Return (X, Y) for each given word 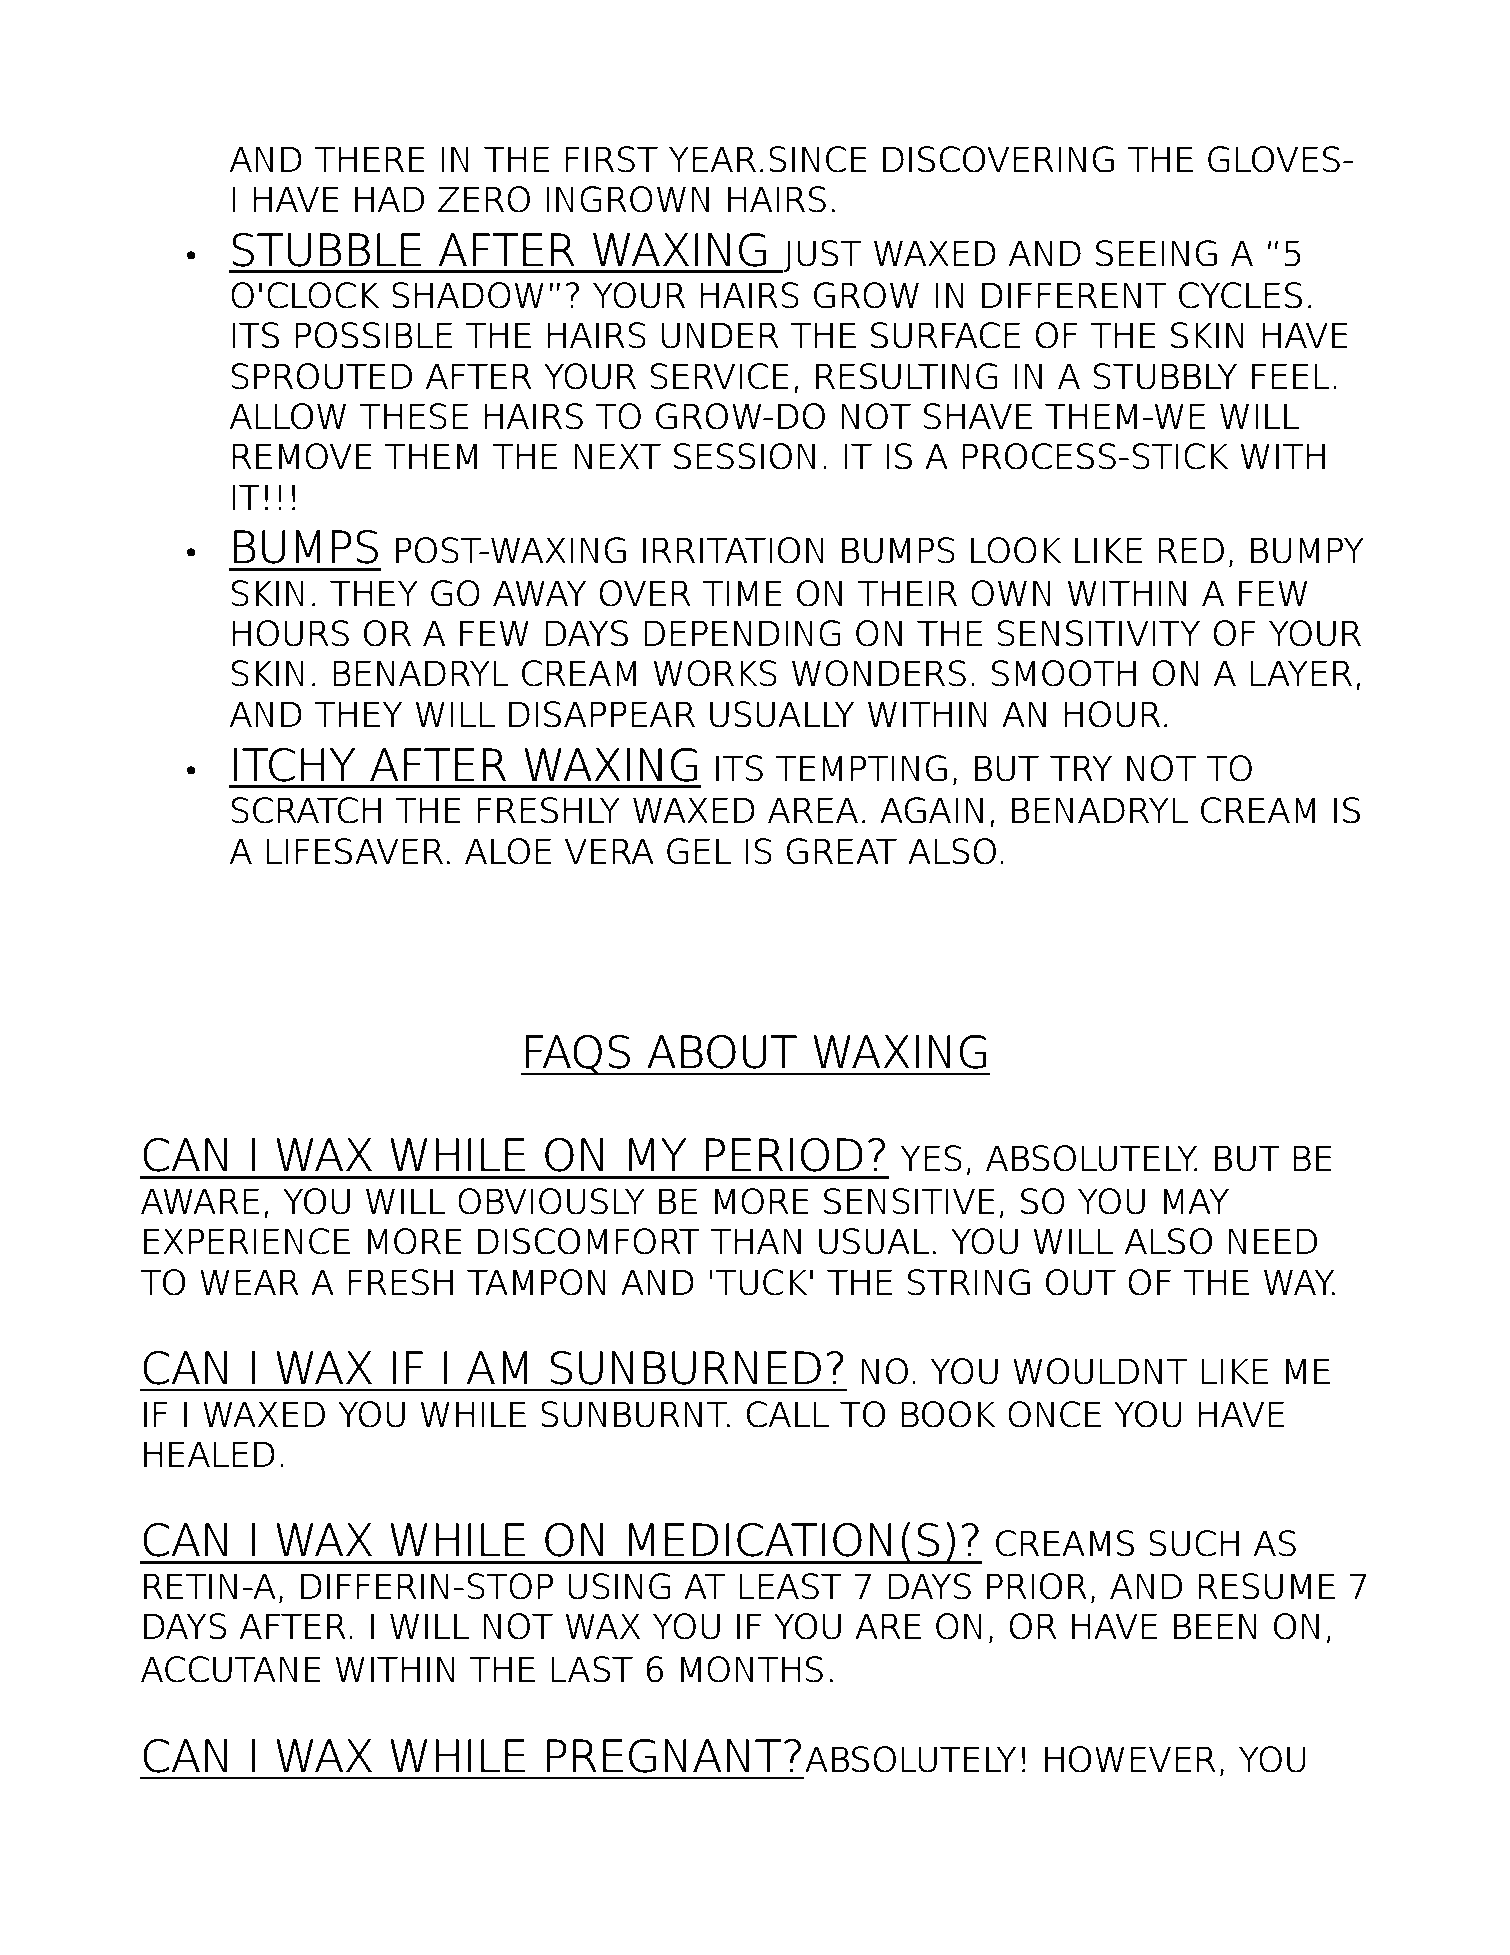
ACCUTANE (231, 1669)
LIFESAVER (355, 851)
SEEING (1156, 253)
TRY (1081, 768)
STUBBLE (326, 250)
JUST (821, 256)
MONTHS (752, 1669)
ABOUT (722, 1052)
